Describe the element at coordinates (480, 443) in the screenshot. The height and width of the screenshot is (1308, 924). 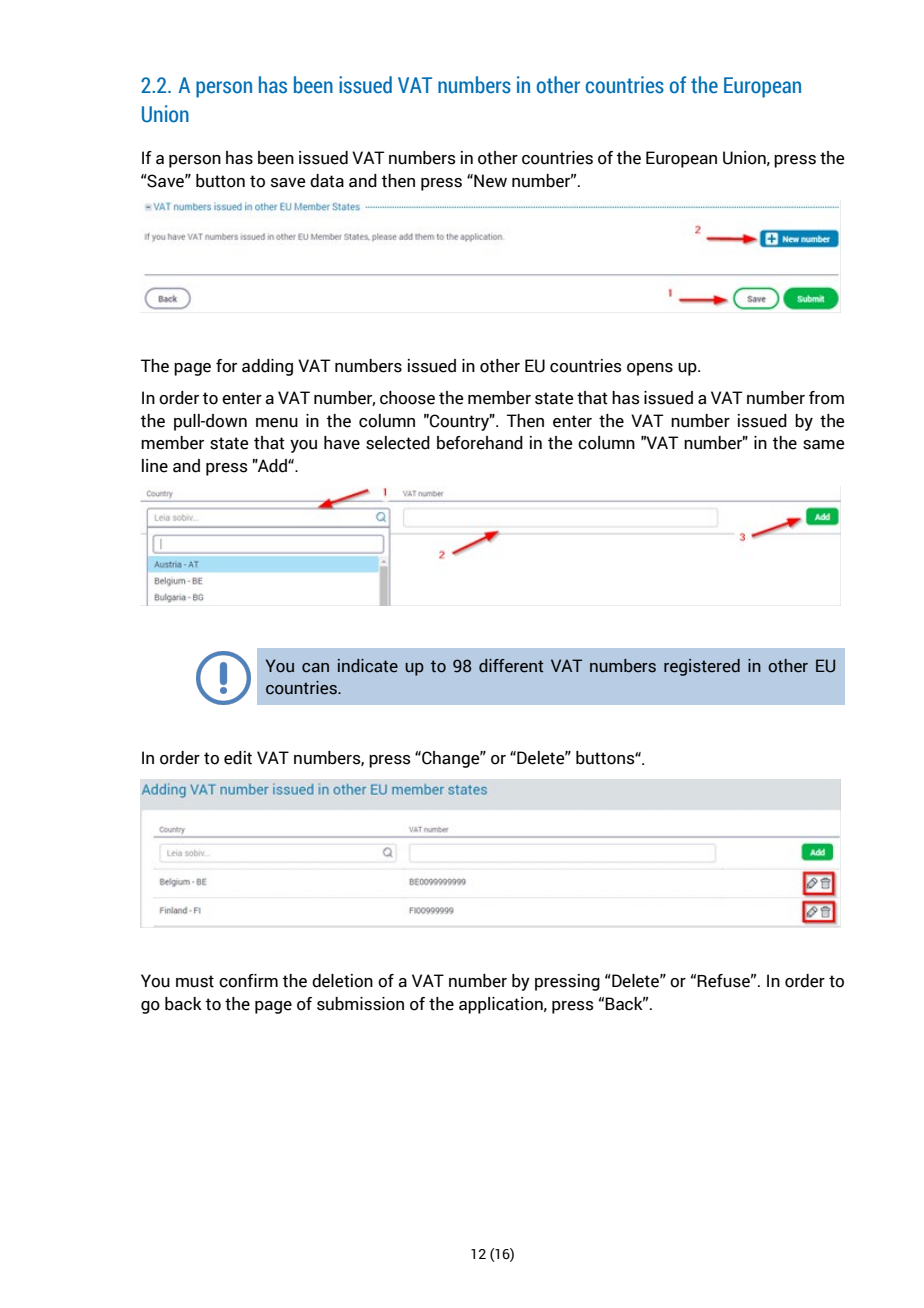
I see `beforehand` at that location.
